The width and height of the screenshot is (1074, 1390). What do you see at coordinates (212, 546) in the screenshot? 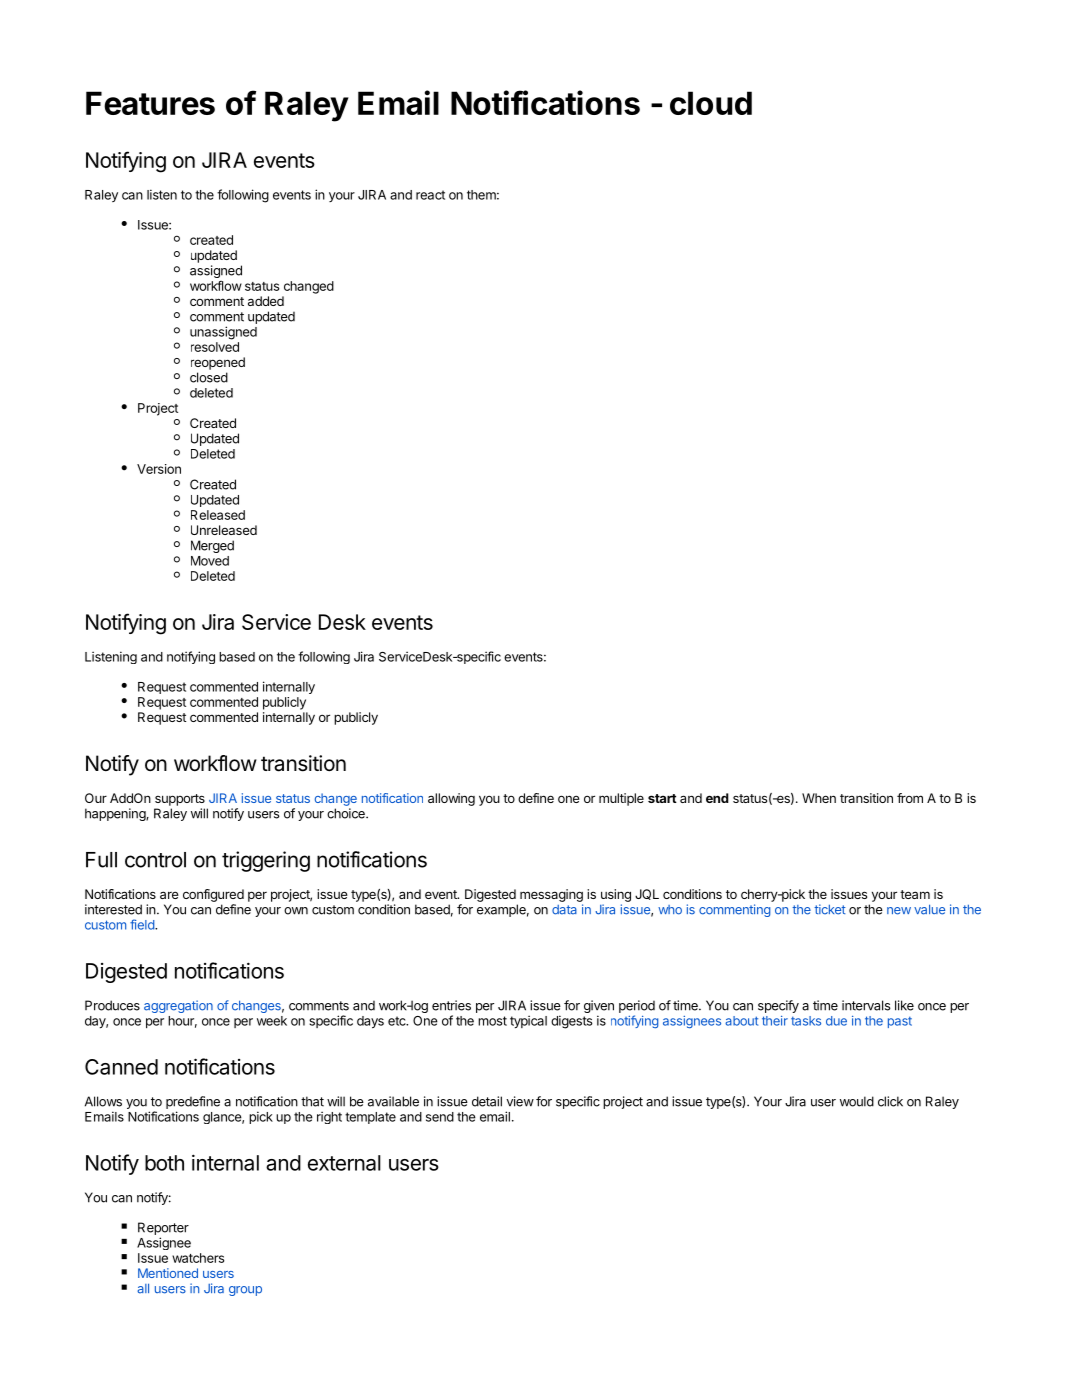
I see `Merged` at bounding box center [212, 546].
